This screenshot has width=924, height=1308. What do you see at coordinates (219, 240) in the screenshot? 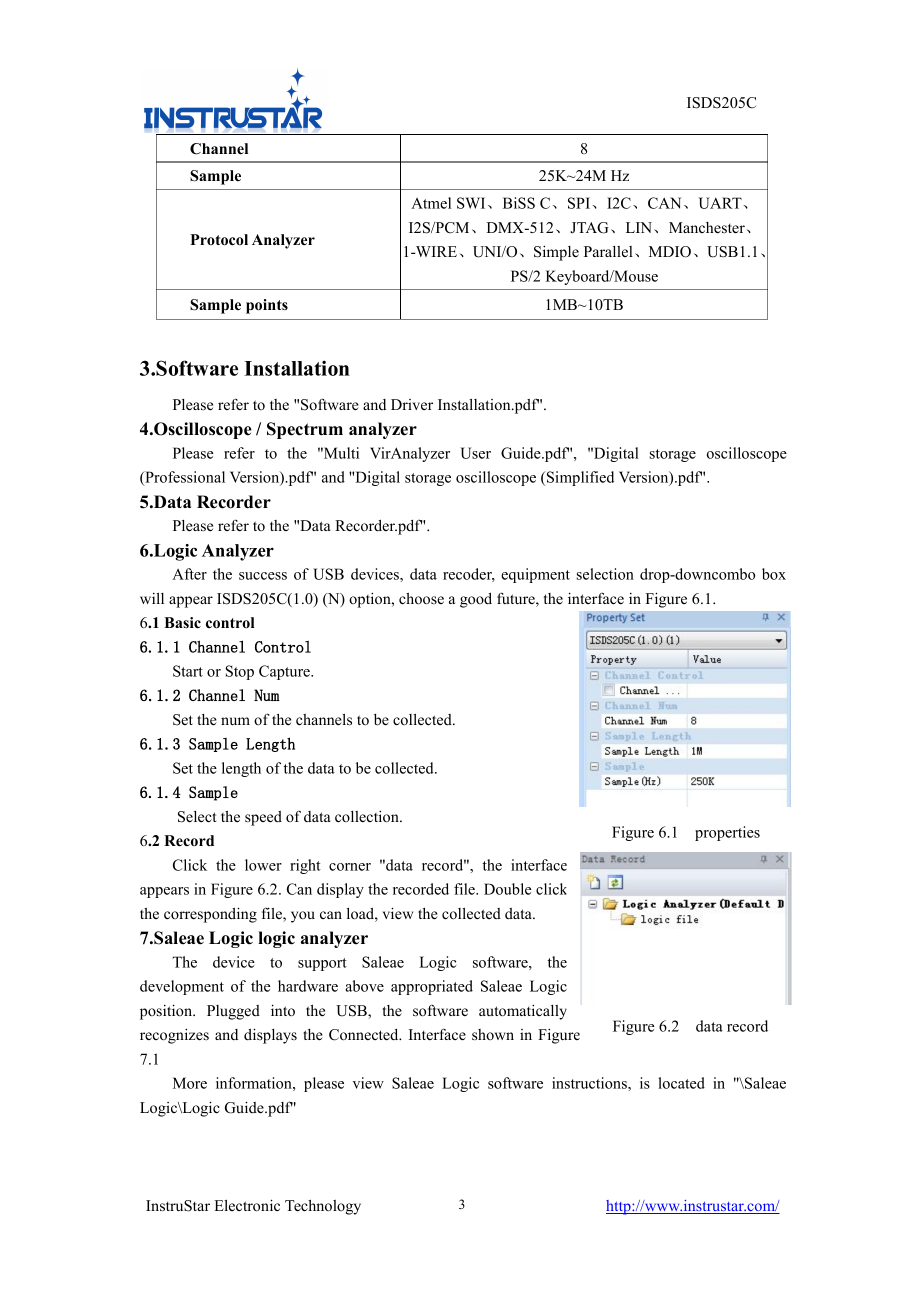
I see `Protocol` at bounding box center [219, 240].
